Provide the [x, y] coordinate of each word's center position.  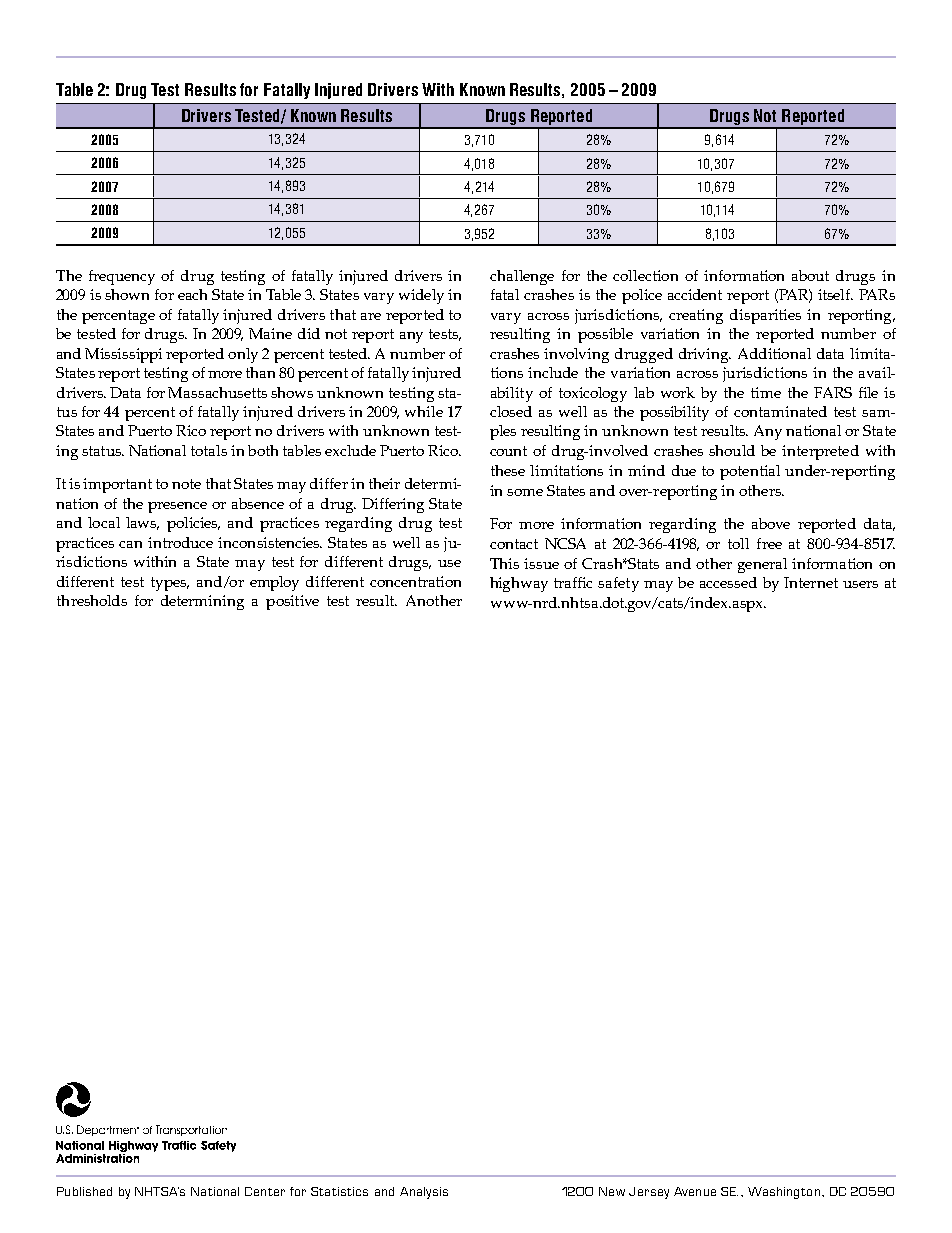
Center [265, 1191]
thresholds [92, 600]
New [612, 1191]
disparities [765, 316]
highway [519, 584]
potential [750, 472]
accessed [728, 582]
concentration [415, 581]
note [186, 484]
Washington [785, 1193]
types [170, 584]
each [192, 294]
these [508, 470]
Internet [811, 582]
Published [84, 1191]
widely [421, 296]
